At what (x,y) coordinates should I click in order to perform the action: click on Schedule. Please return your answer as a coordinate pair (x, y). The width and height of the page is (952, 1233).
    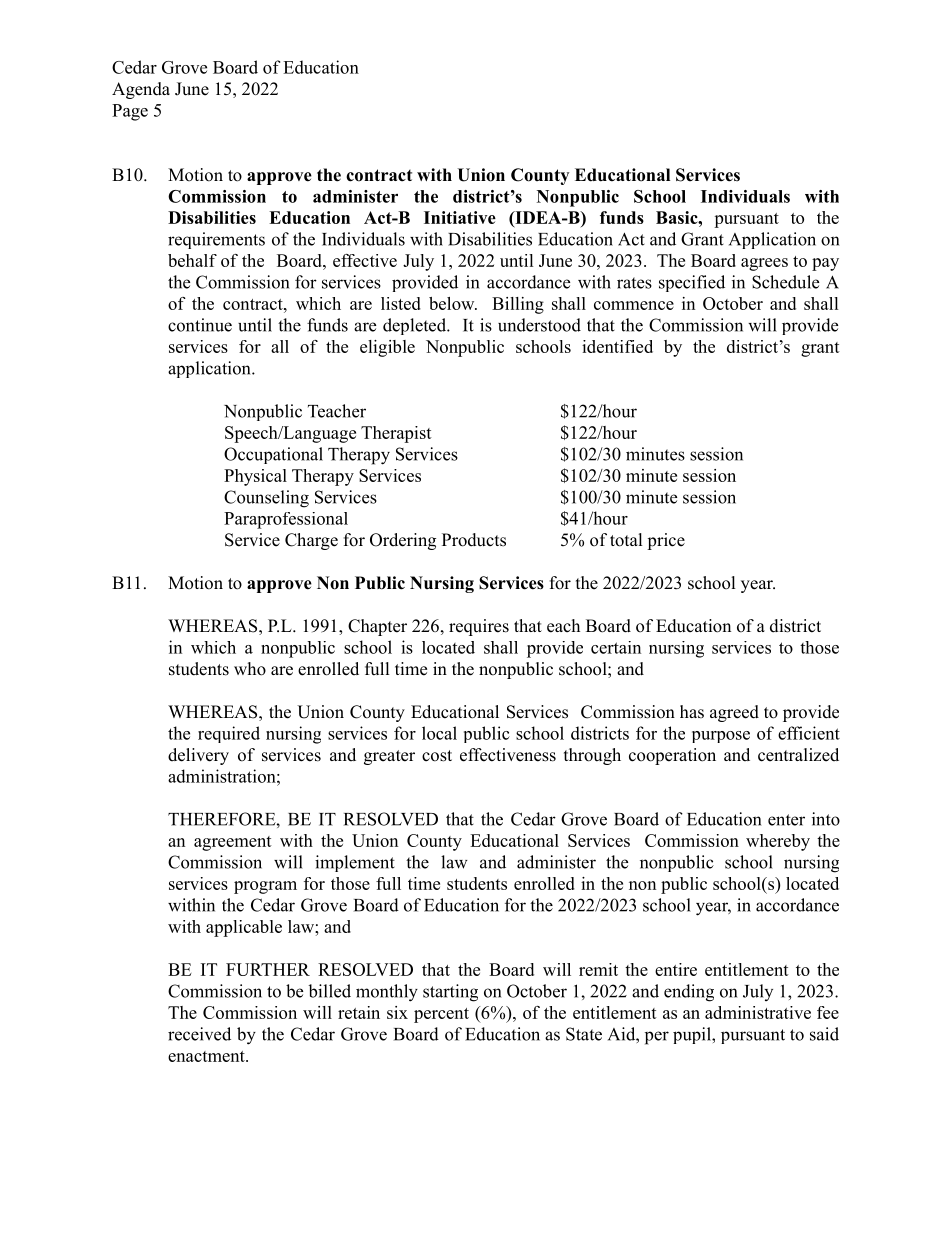
    Looking at the image, I should click on (785, 282).
